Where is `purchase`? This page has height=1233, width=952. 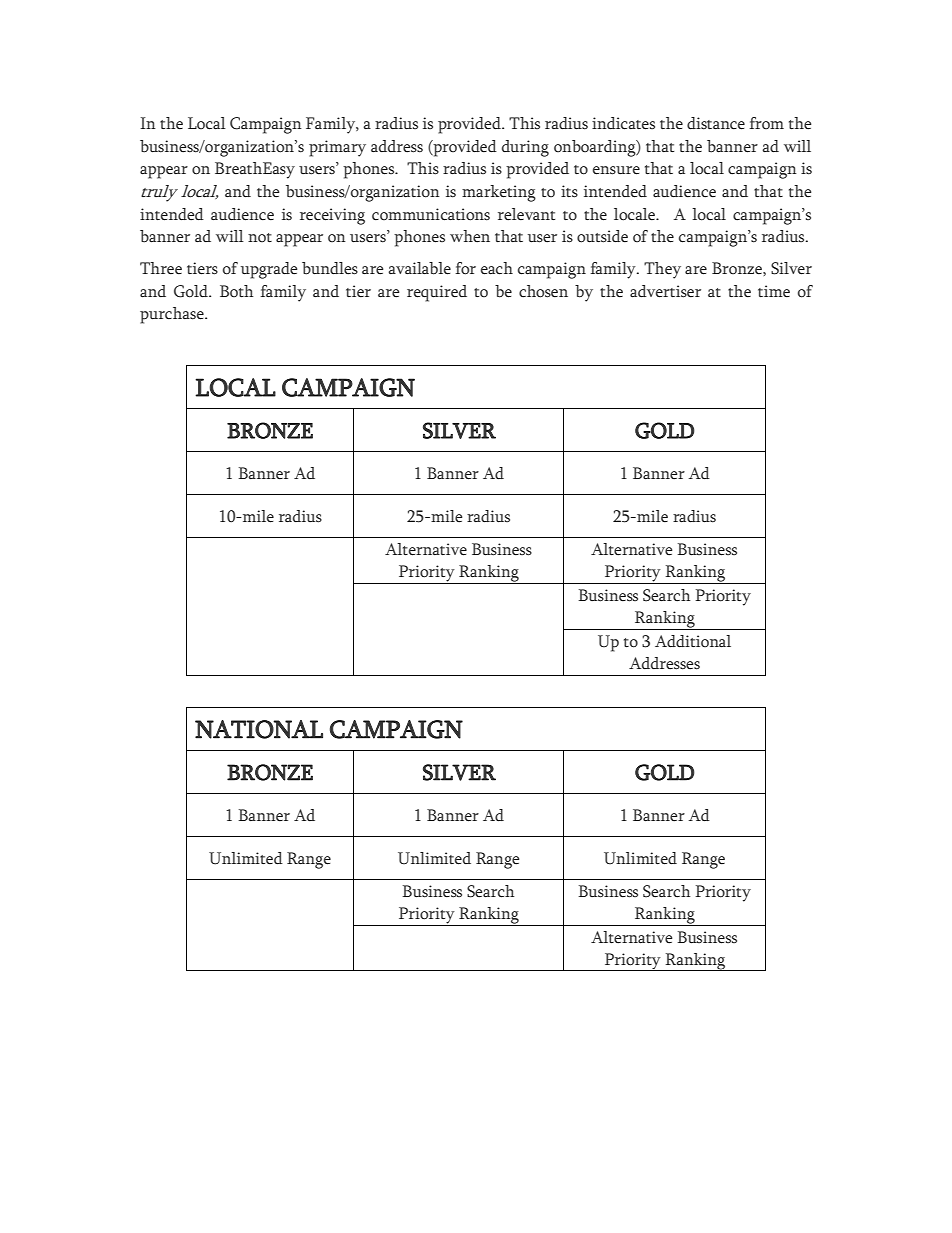
purchase is located at coordinates (173, 315).
